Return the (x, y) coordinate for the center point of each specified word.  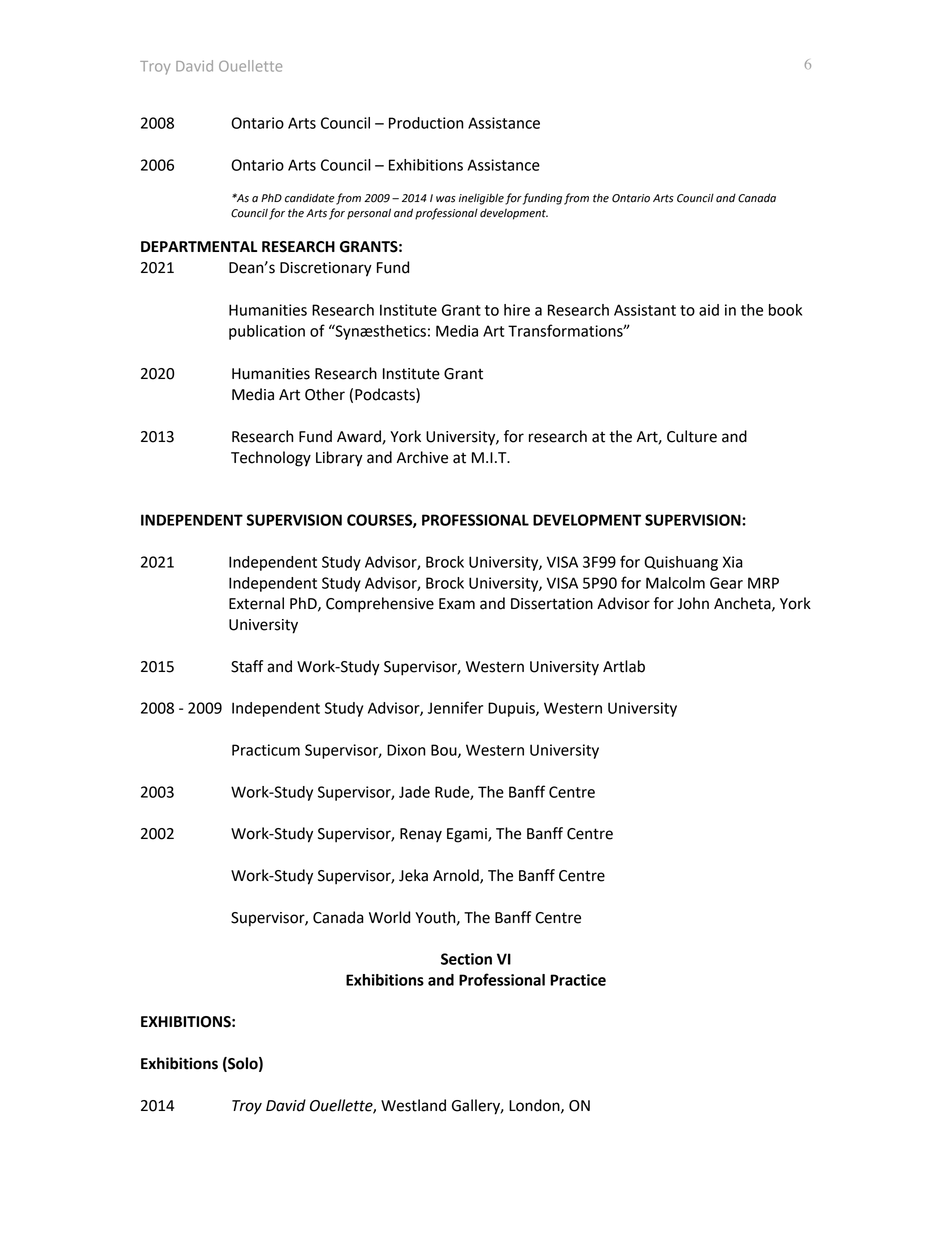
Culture (692, 436)
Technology (271, 459)
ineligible (481, 199)
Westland (413, 1105)
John (693, 603)
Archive (422, 457)
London (535, 1106)
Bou (445, 751)
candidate (310, 198)
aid (709, 310)
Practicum (266, 750)
